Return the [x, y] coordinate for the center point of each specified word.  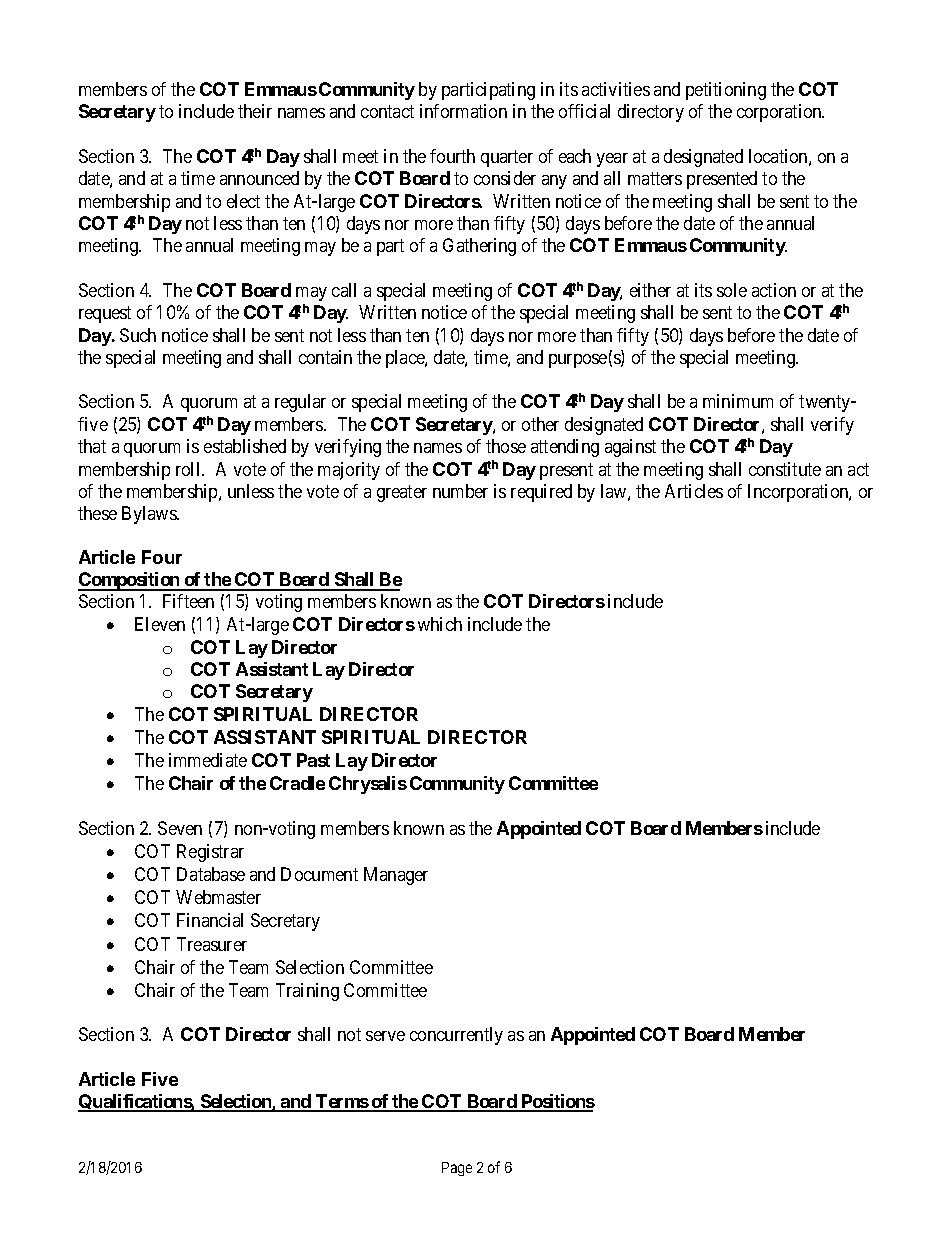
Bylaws [150, 515]
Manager [396, 876]
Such [138, 335]
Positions [557, 1102]
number [460, 491]
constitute [785, 469]
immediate [208, 760]
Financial [210, 920]
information [463, 111]
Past [313, 760]
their [255, 111]
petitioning [726, 91]
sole [732, 290]
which [440, 624]
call [344, 290]
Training [307, 992]
